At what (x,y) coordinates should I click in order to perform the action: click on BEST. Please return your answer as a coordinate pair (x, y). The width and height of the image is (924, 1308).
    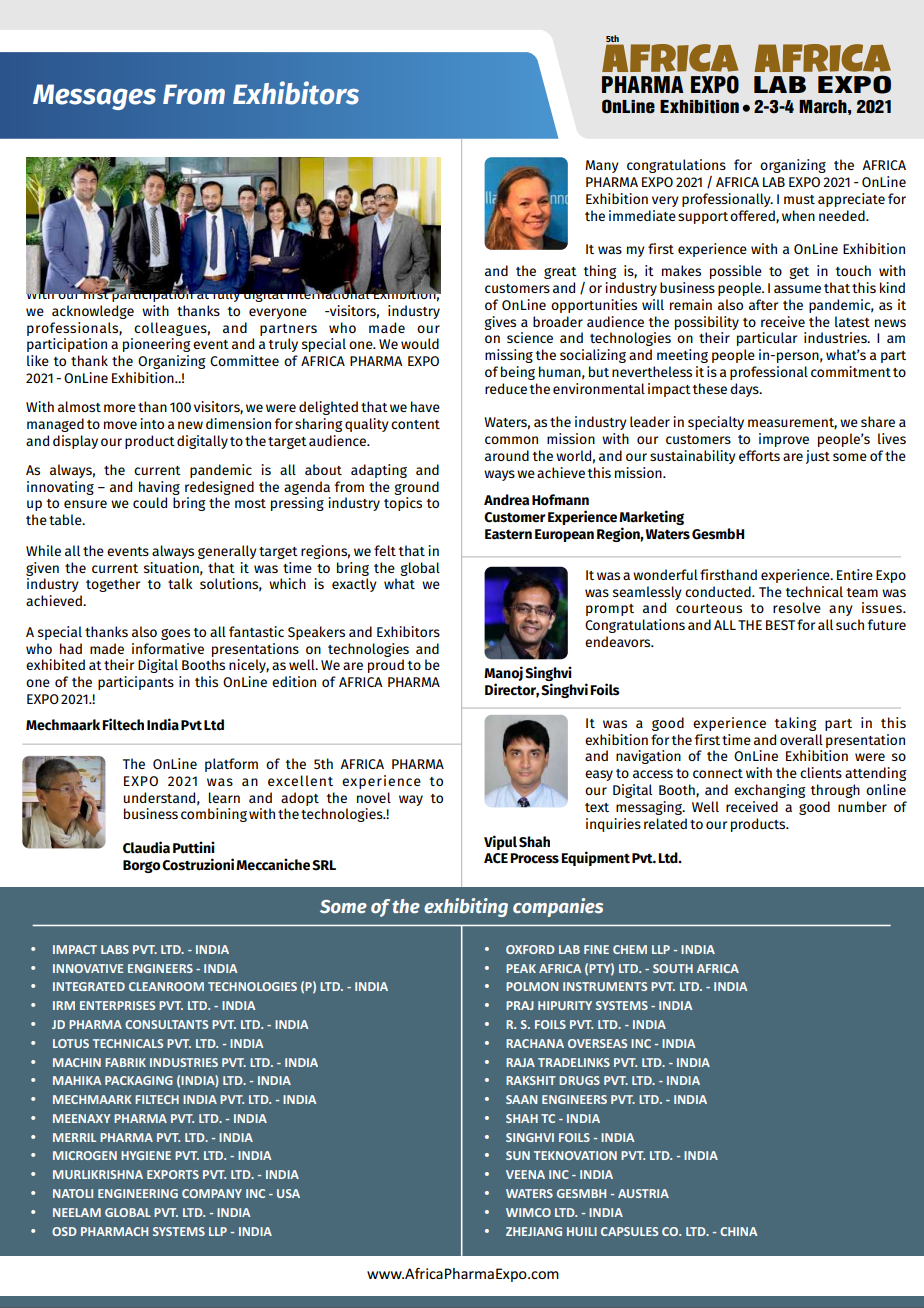
    Looking at the image, I should click on (780, 625).
